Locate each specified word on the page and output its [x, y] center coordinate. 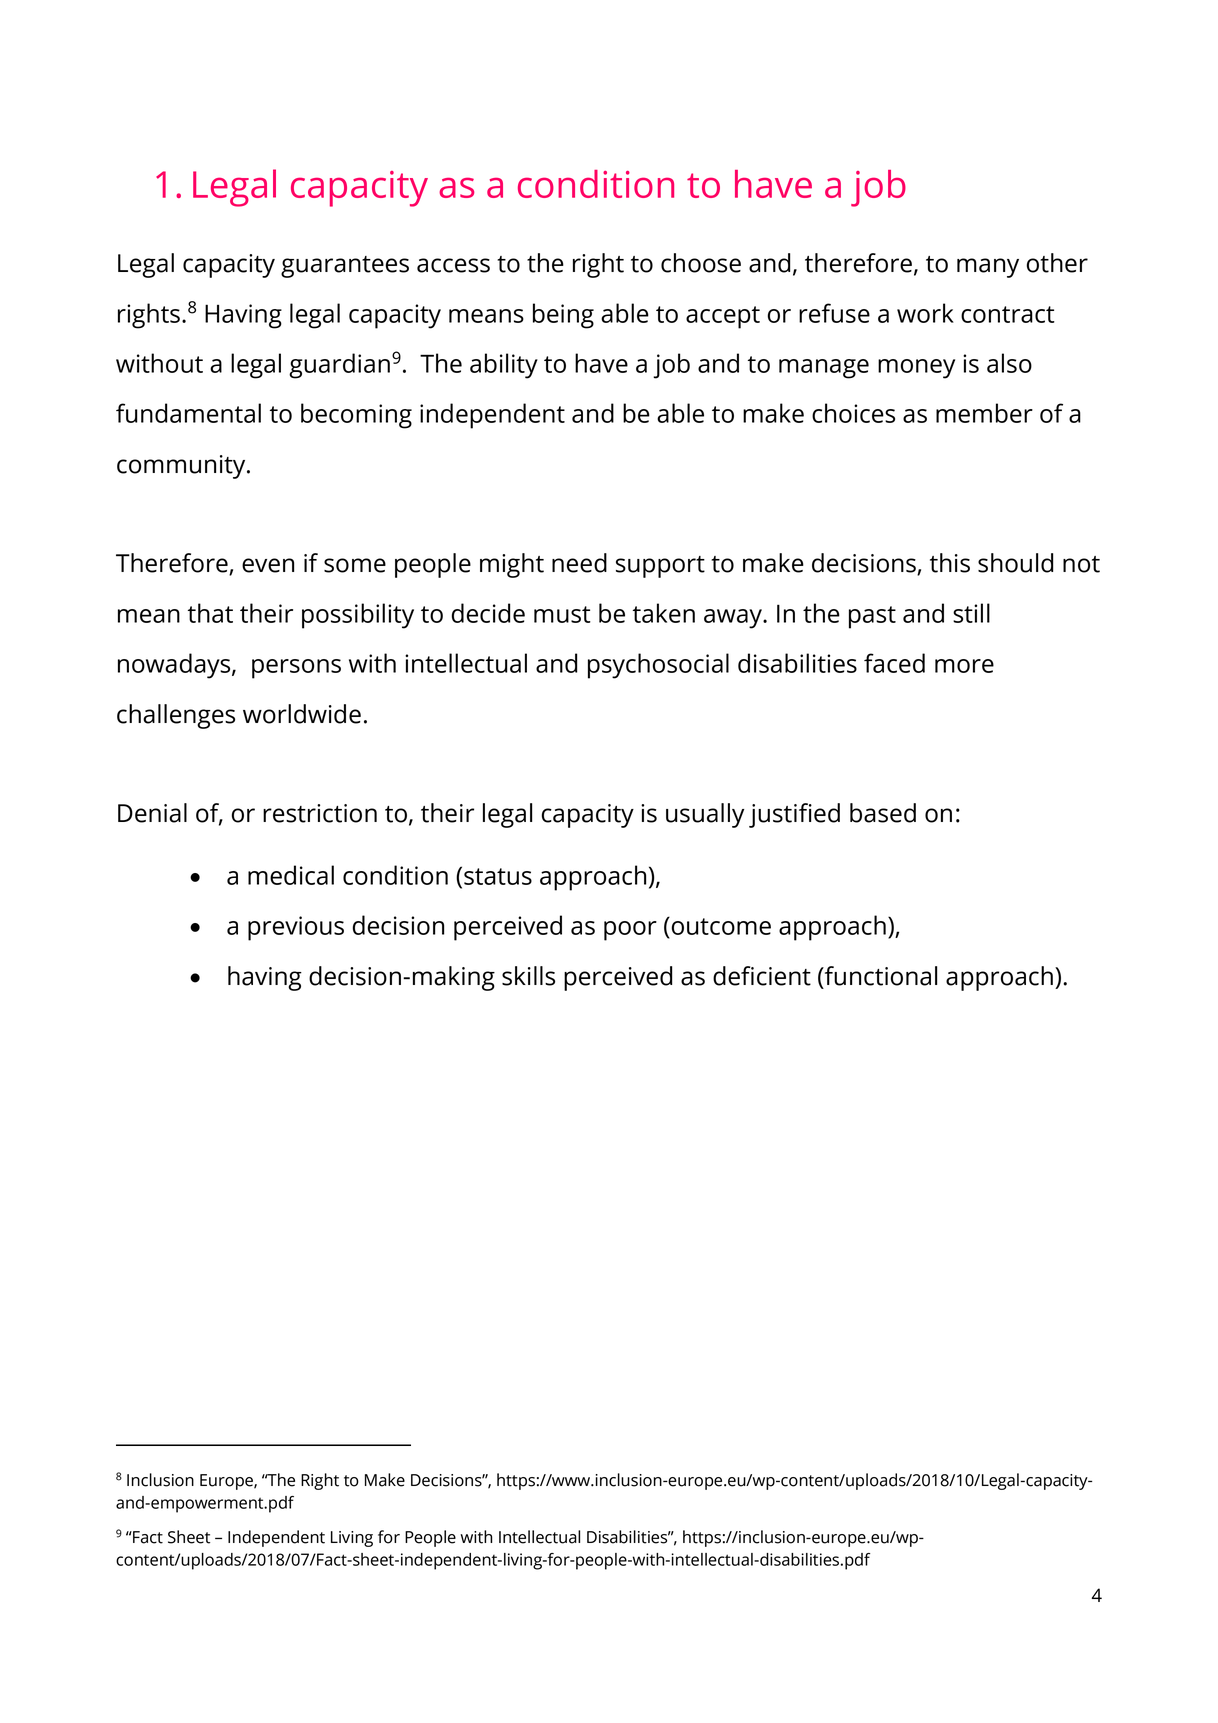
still [971, 613]
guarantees [345, 267]
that [210, 613]
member [984, 413]
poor [630, 931]
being [563, 316]
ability [504, 366]
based [883, 813]
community [182, 467]
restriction [320, 813]
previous [296, 928]
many [988, 268]
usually [705, 815]
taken [664, 613]
